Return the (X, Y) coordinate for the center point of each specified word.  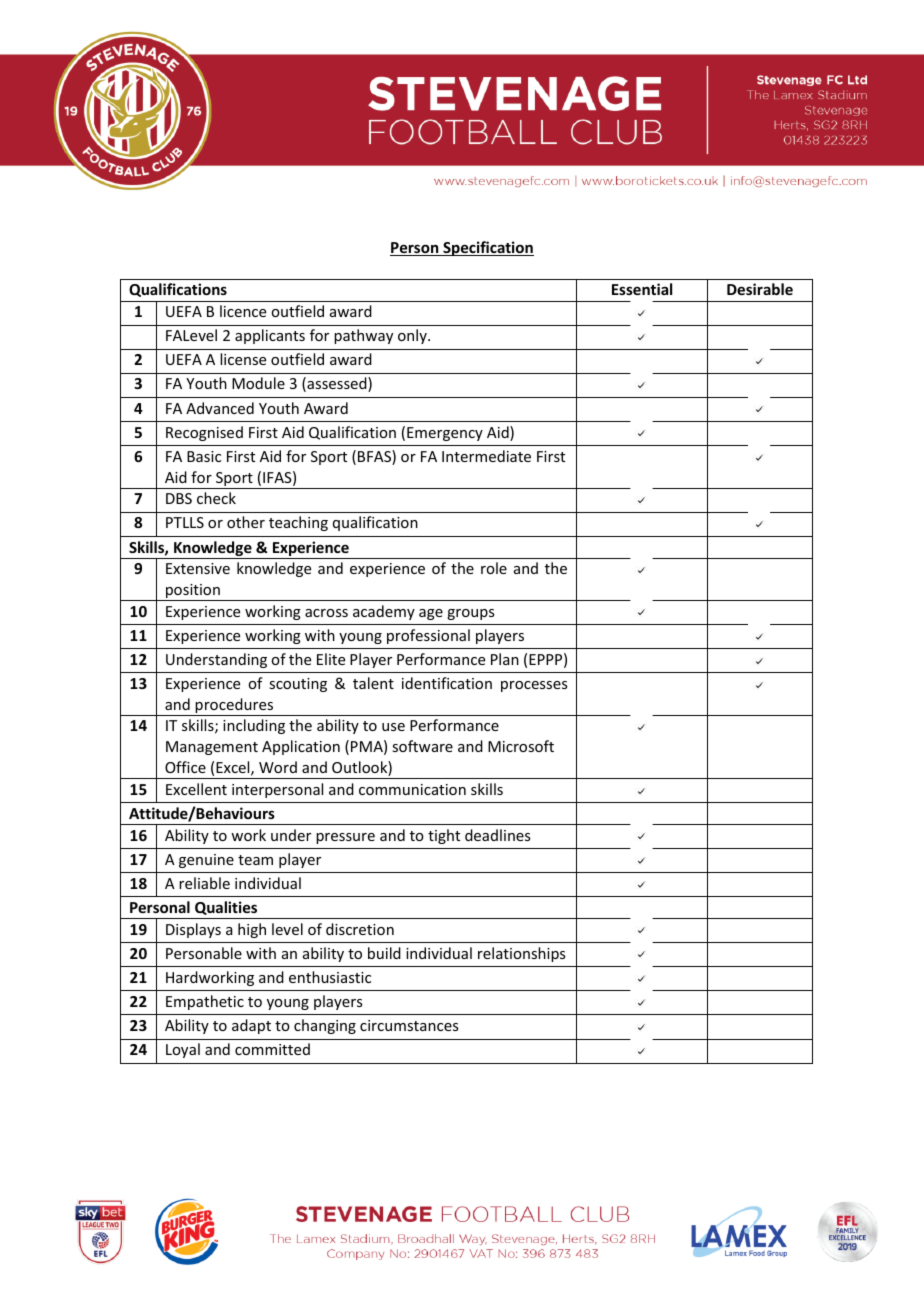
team (255, 860)
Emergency (445, 434)
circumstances (409, 1025)
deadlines (497, 835)
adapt (251, 1026)
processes (534, 686)
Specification (487, 248)
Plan (505, 659)
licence (243, 311)
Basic (204, 456)
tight (444, 836)
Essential (642, 289)
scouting (298, 685)
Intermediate (486, 456)
